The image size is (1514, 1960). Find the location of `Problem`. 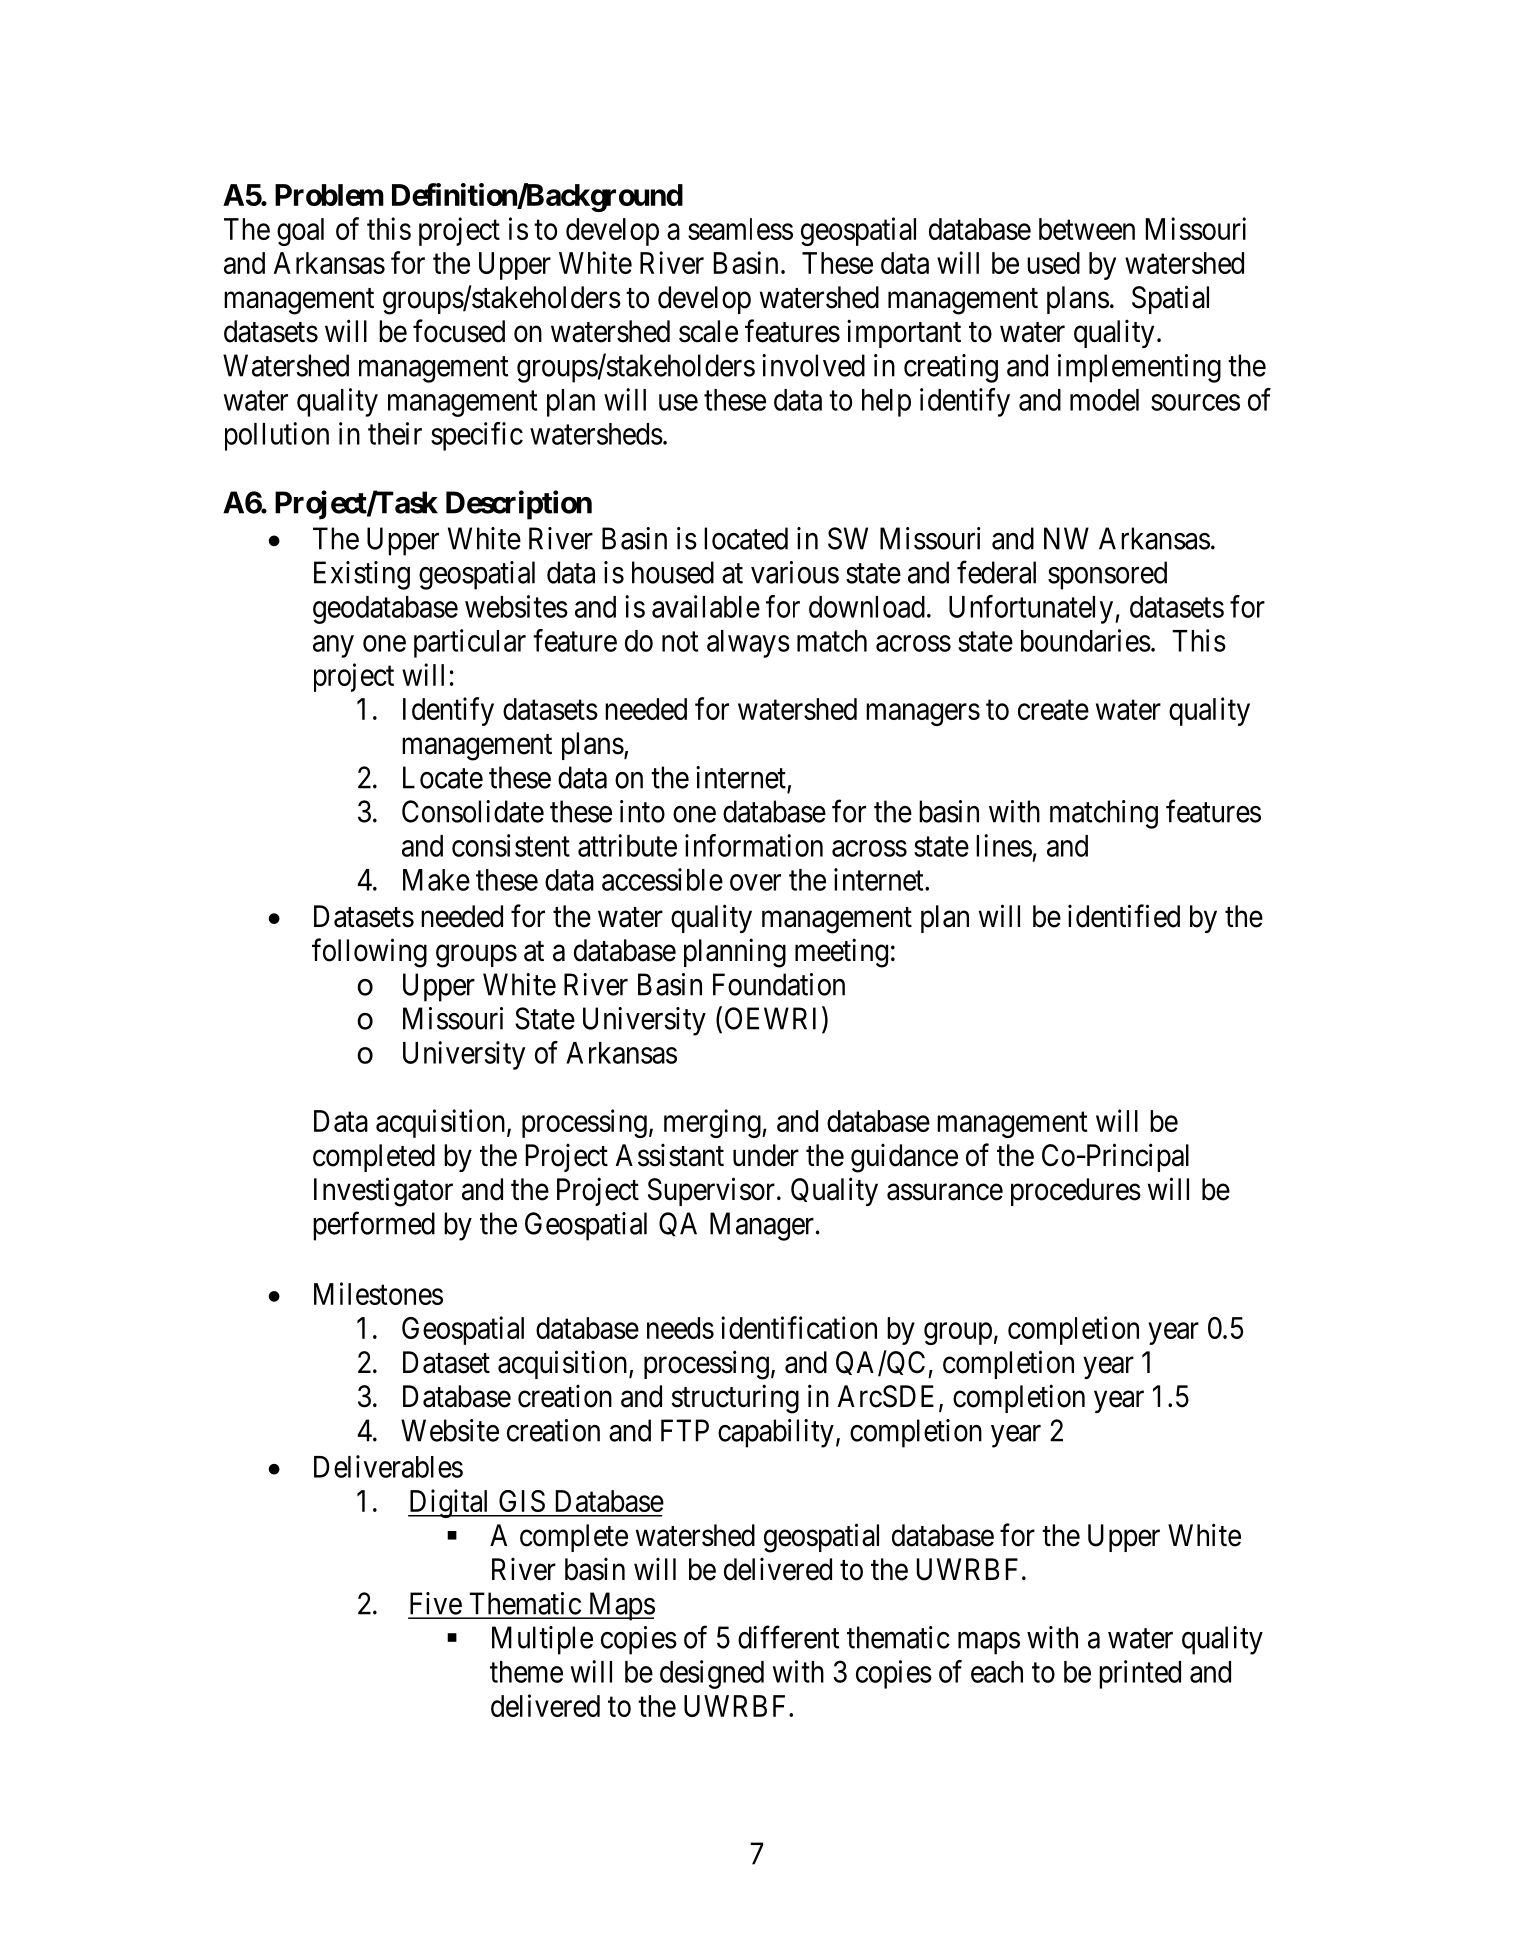

Problem is located at coordinates (329, 195).
